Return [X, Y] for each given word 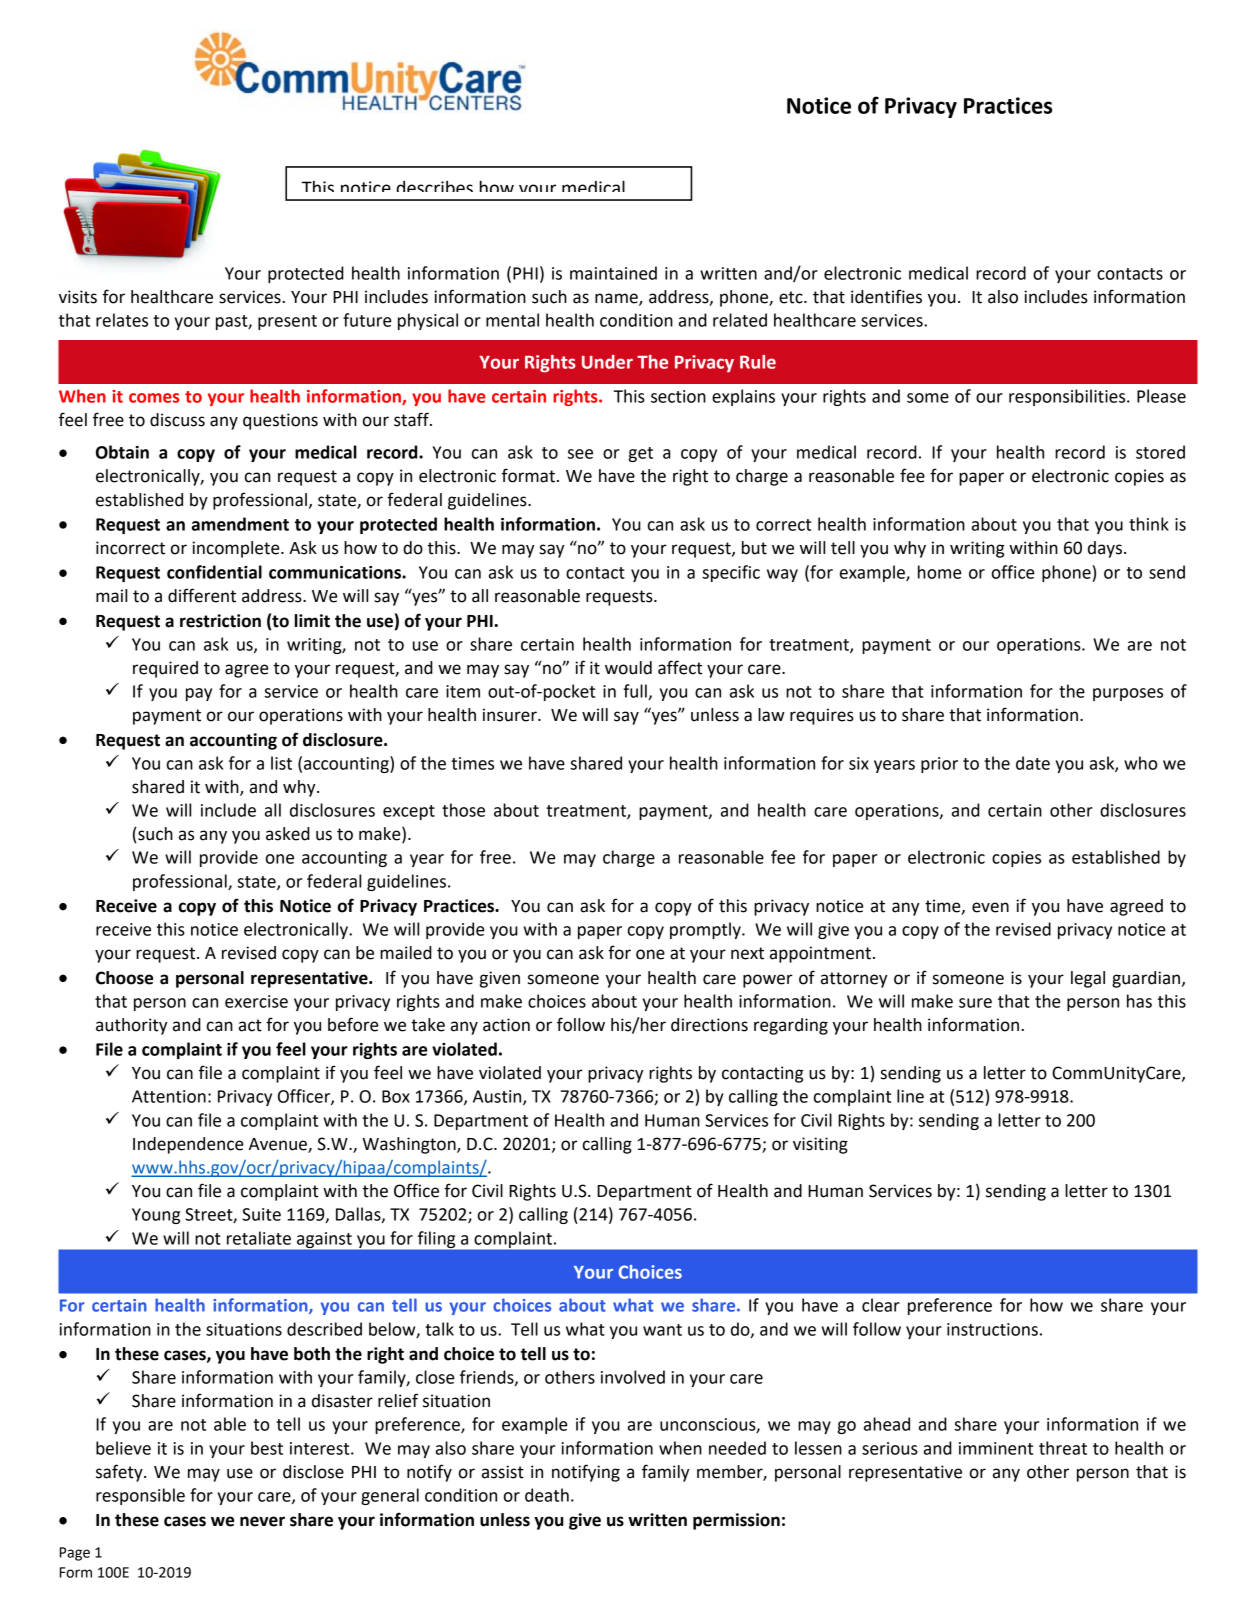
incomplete [237, 549]
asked [288, 834]
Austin [498, 1097]
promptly [706, 930]
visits [78, 297]
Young [156, 1216]
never [262, 1521]
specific [731, 573]
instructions [992, 1329]
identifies [886, 296]
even [990, 907]
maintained [613, 273]
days [1105, 549]
